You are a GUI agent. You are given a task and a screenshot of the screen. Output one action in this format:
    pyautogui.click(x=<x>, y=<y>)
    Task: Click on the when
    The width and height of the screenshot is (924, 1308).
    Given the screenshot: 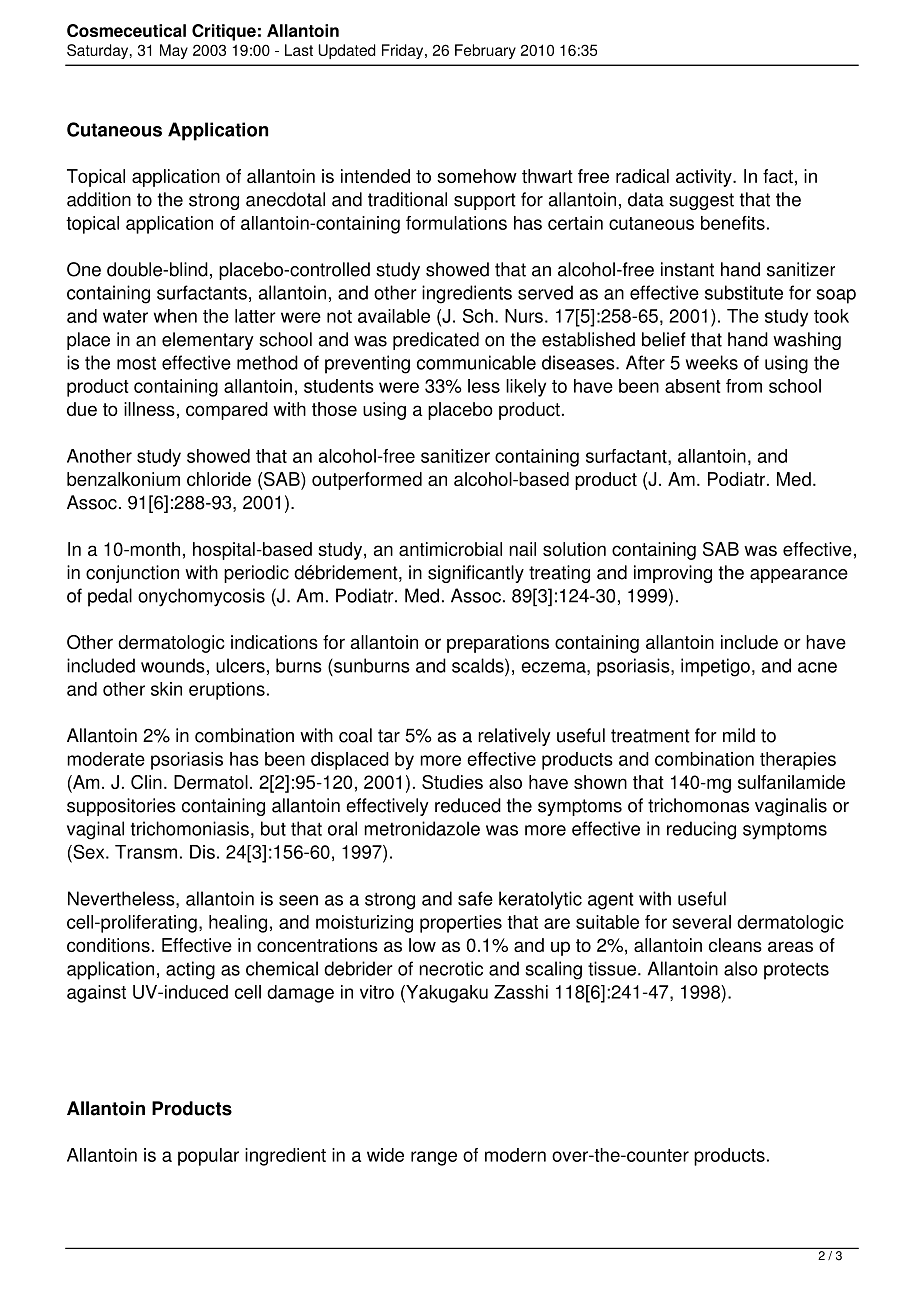 What is the action you would take?
    pyautogui.click(x=175, y=316)
